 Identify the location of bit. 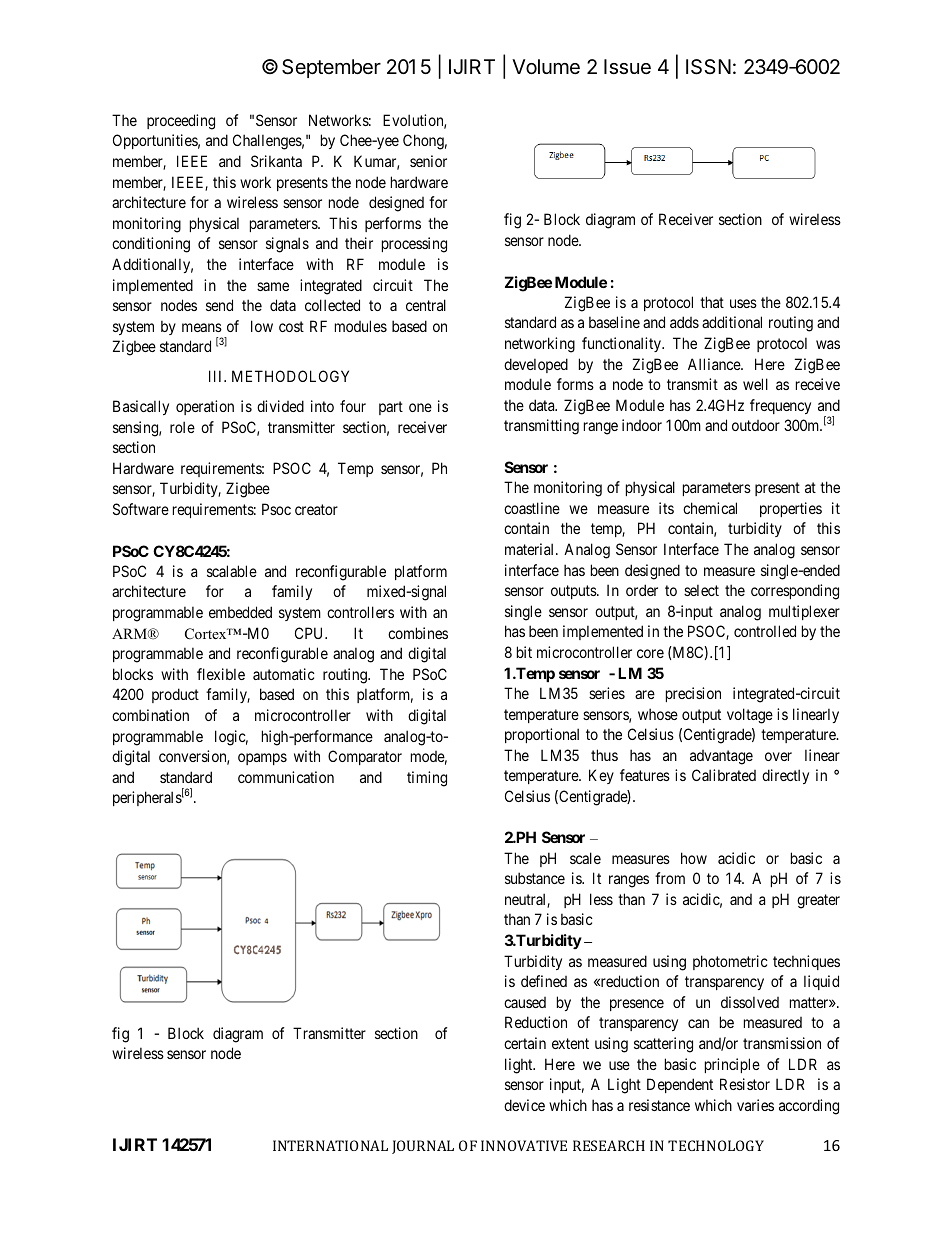
(524, 652).
